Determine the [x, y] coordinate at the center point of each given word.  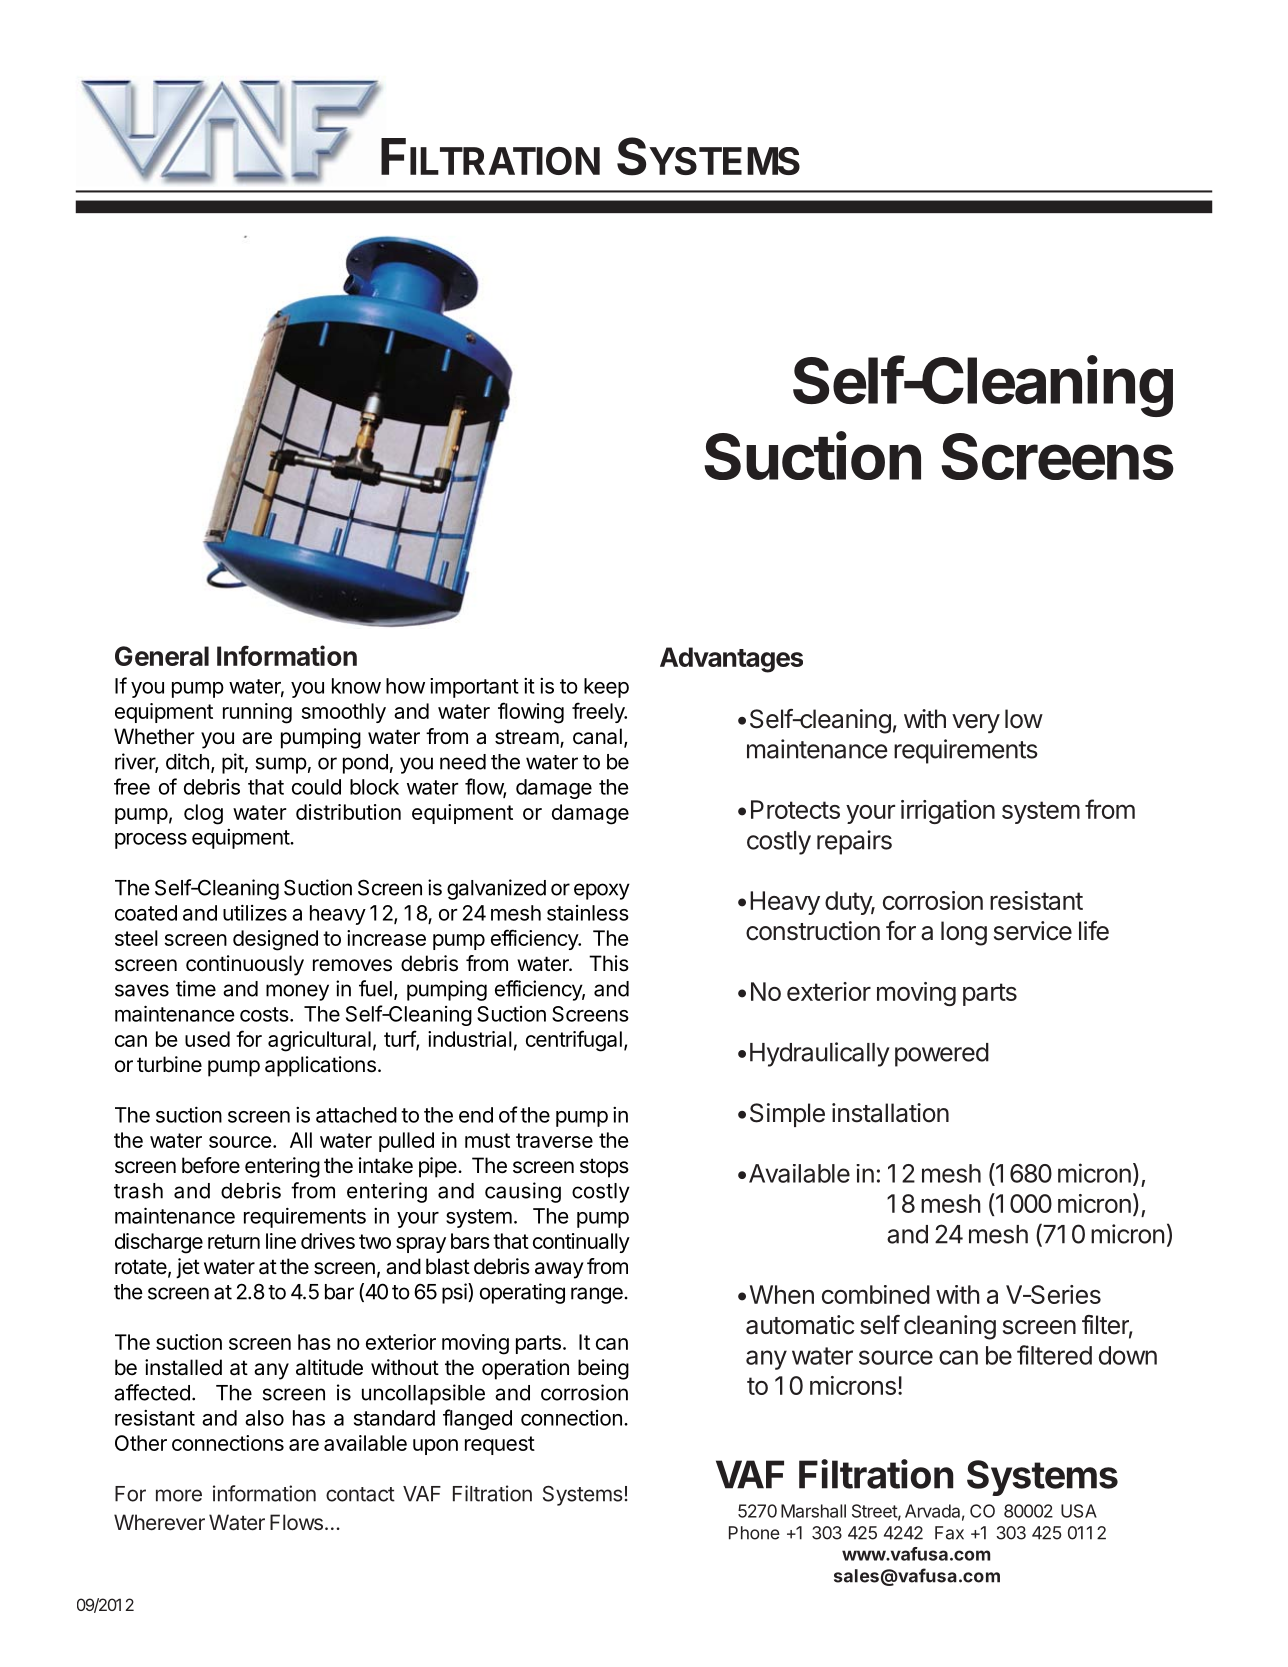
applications [320, 1066]
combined [876, 1294]
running [257, 713]
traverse [554, 1140]
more [179, 1495]
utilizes [255, 912]
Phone [754, 1533]
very [976, 724]
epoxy [602, 891]
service [1033, 931]
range [597, 1295]
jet [188, 1268]
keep [606, 688]
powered [942, 1055]
